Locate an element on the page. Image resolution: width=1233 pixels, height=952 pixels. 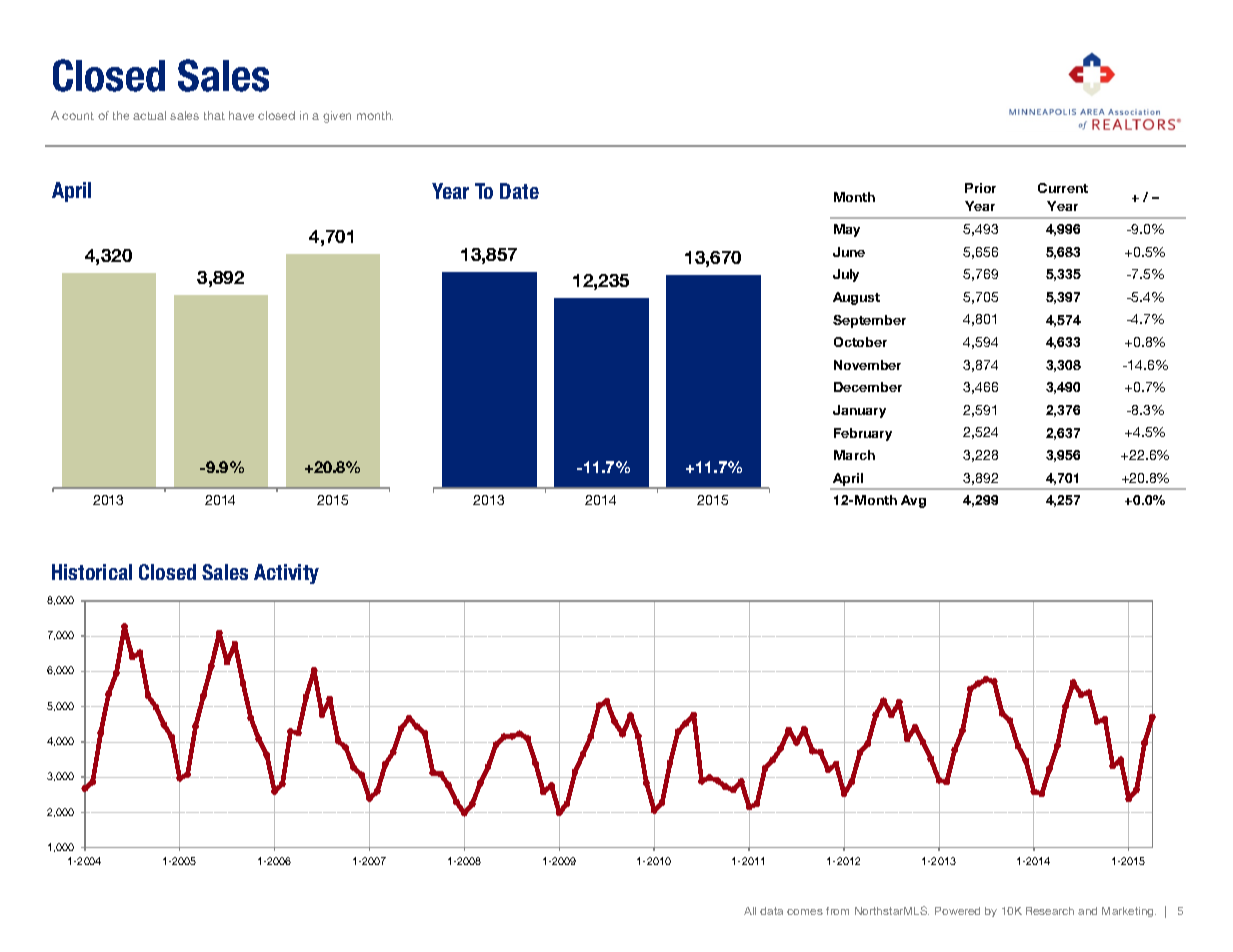
March is located at coordinates (854, 455).
